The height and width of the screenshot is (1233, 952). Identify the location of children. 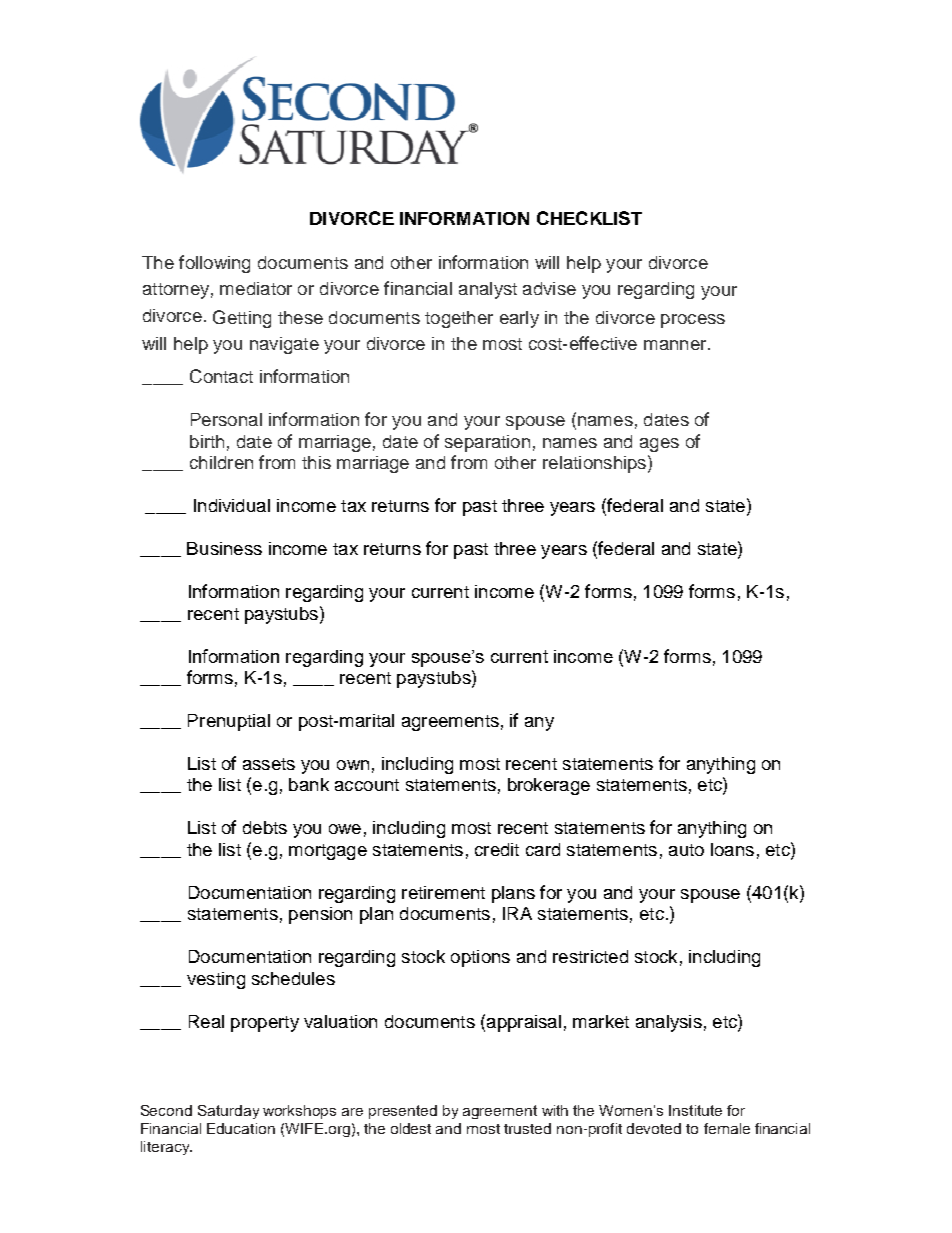
(221, 462).
